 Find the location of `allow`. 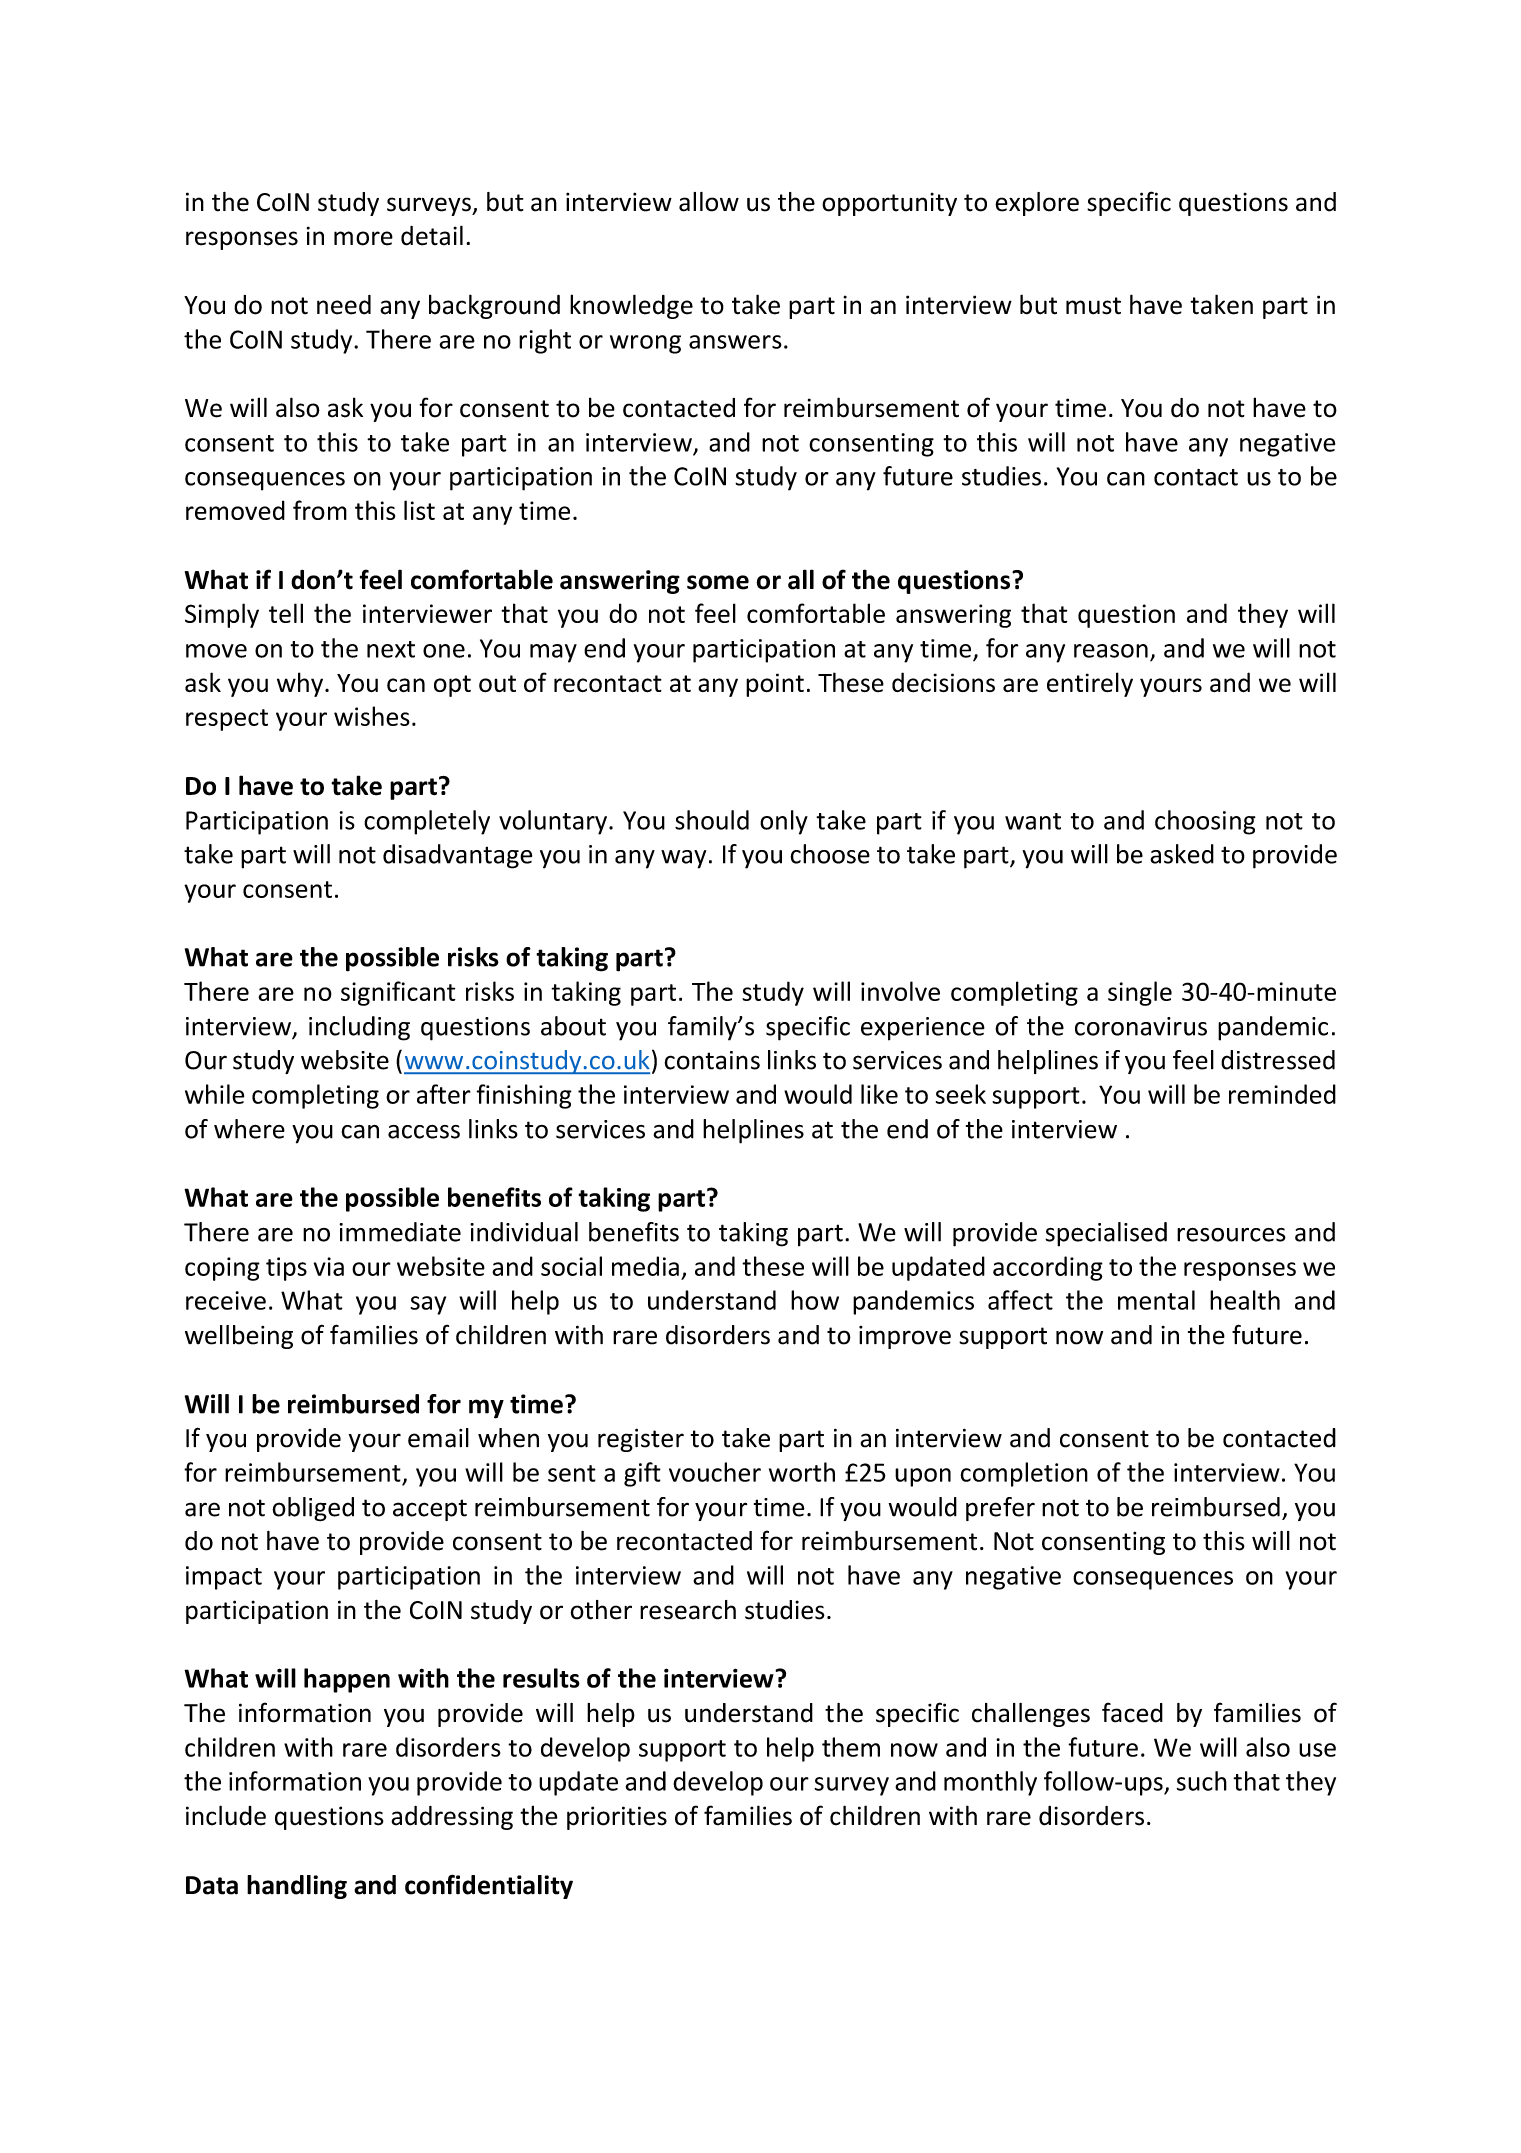

allow is located at coordinates (709, 202).
